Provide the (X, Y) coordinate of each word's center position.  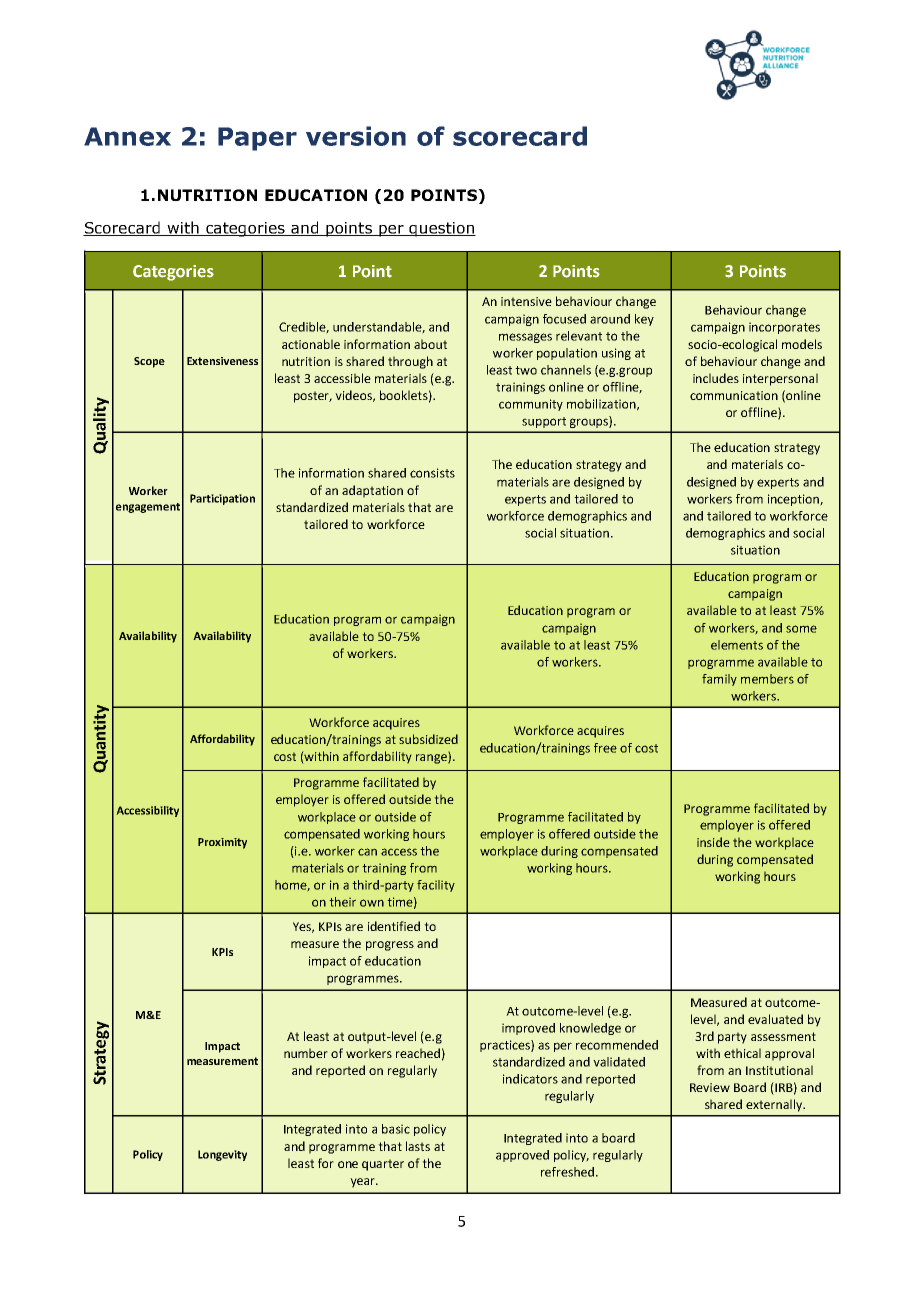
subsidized (428, 739)
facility (436, 886)
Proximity (222, 843)
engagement (148, 508)
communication (734, 395)
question (441, 229)
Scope (149, 362)
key (644, 320)
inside (713, 842)
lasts (418, 1146)
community (531, 405)
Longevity (222, 1155)
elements (737, 645)
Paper (257, 139)
